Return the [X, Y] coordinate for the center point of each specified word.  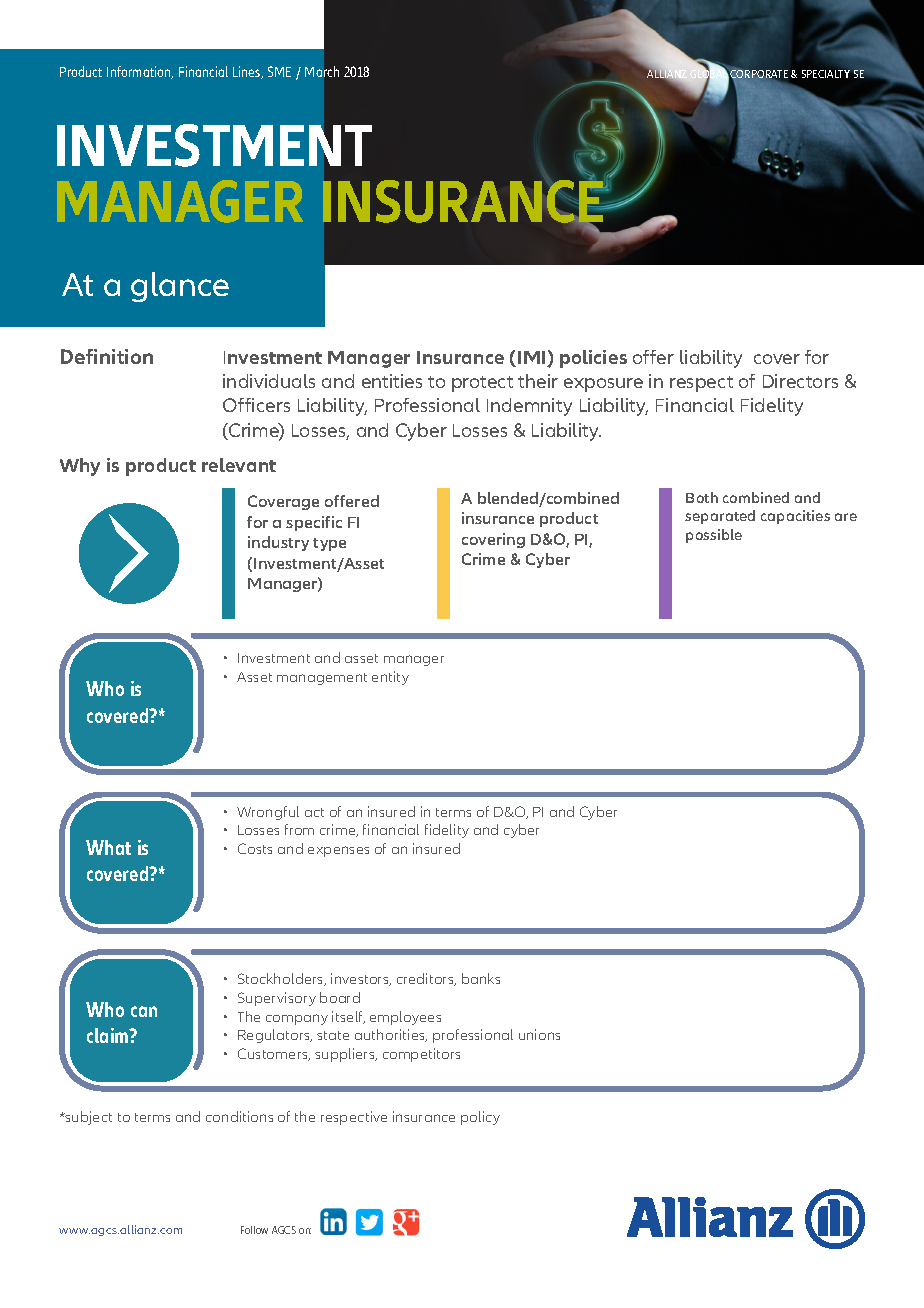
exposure [603, 385]
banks [481, 978]
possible [714, 536]
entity [390, 678]
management [322, 679]
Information [140, 72]
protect [482, 384]
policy [480, 1118]
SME [279, 71]
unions [539, 1034]
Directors [800, 381]
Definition [107, 356]
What [108, 847]
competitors [421, 1055]
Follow [254, 1230]
